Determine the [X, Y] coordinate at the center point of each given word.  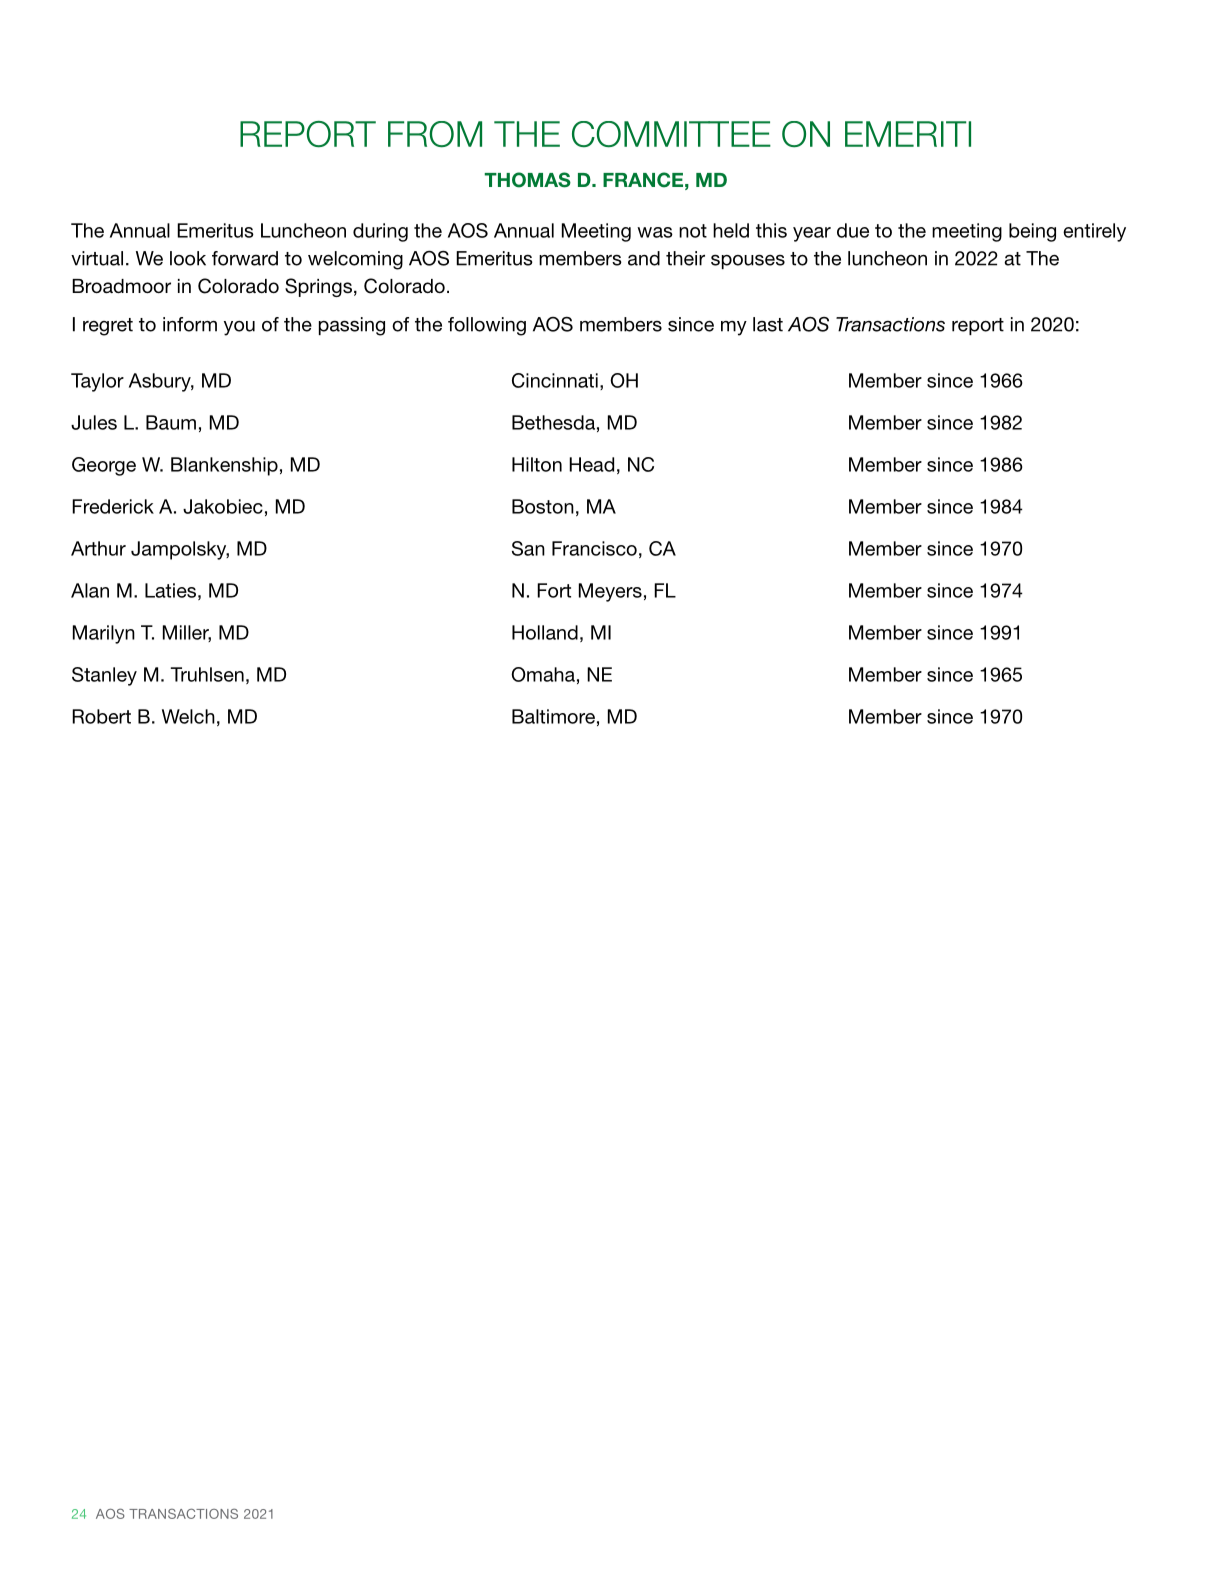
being [1032, 232]
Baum [171, 422]
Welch [188, 716]
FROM [435, 134]
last [768, 324]
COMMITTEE [671, 134]
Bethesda [553, 422]
